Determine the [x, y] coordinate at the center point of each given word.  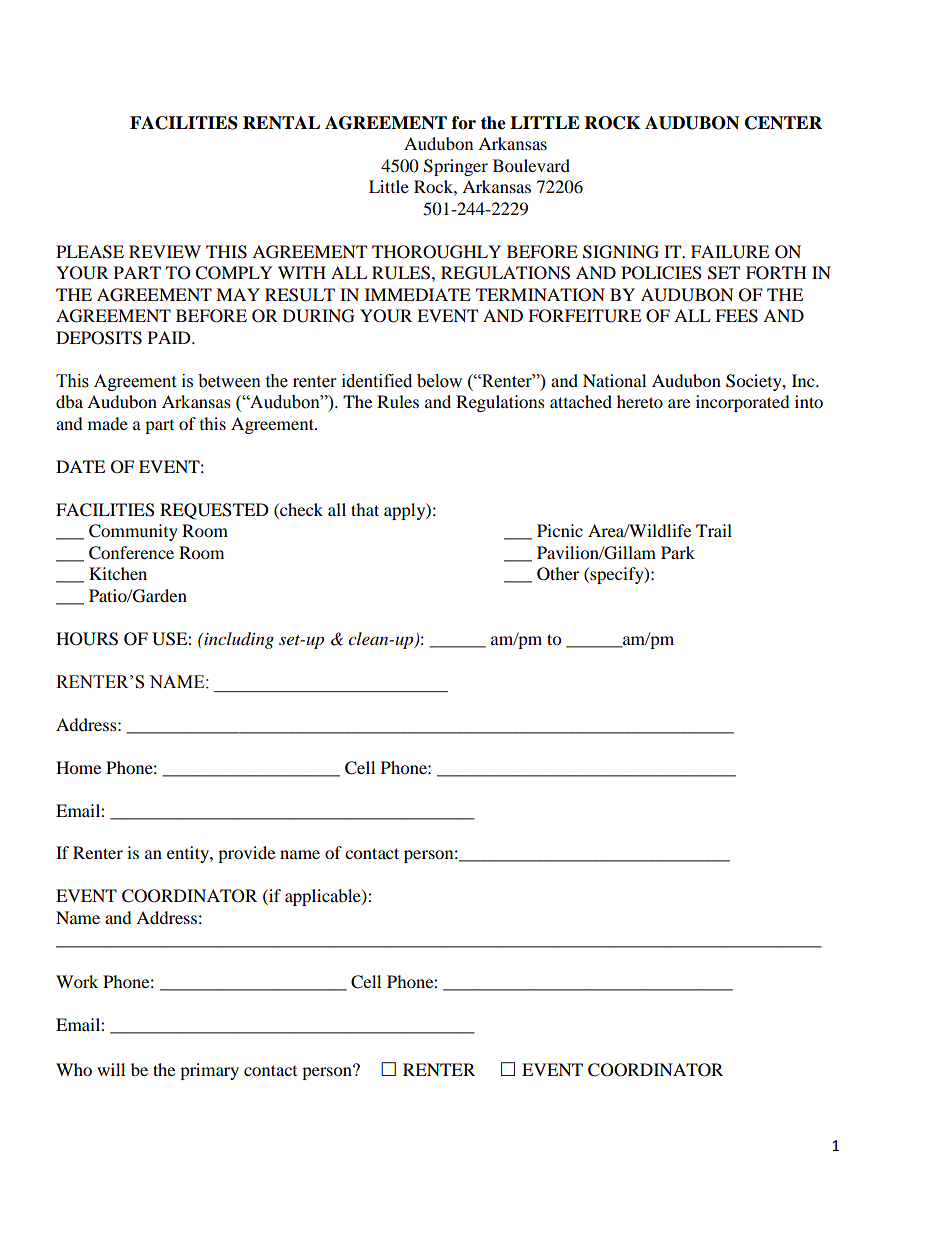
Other [558, 574]
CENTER [783, 123]
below [439, 381]
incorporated [743, 403]
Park [678, 552]
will [111, 1069]
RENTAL [281, 122]
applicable [324, 897]
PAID [170, 337]
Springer [456, 167]
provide [246, 854]
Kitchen [118, 573]
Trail [714, 530]
